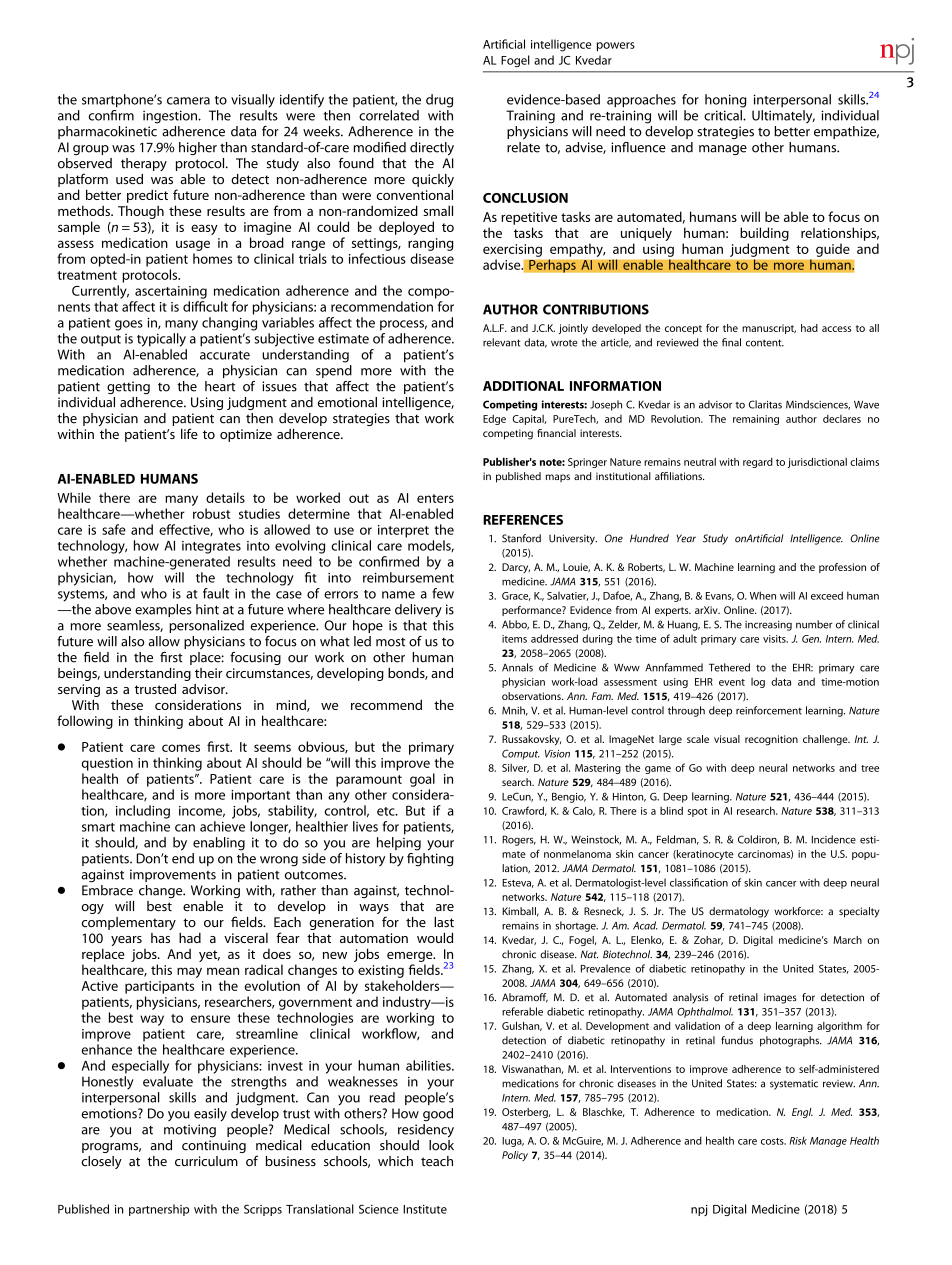 The height and width of the screenshot is (1265, 952). I want to click on examples, so click(163, 610).
